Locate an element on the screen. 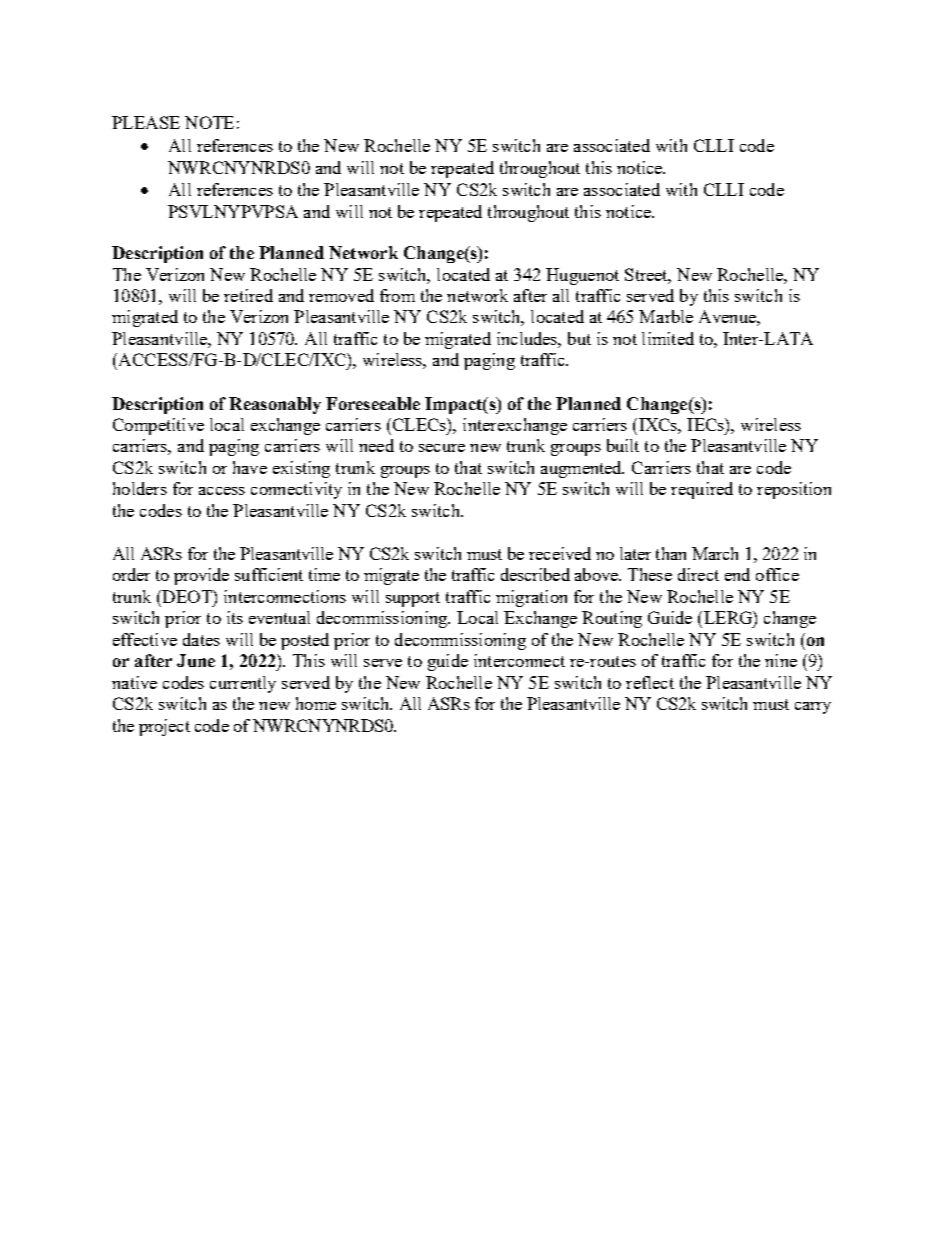 This screenshot has height=1233, width=952. built is located at coordinates (623, 445).
